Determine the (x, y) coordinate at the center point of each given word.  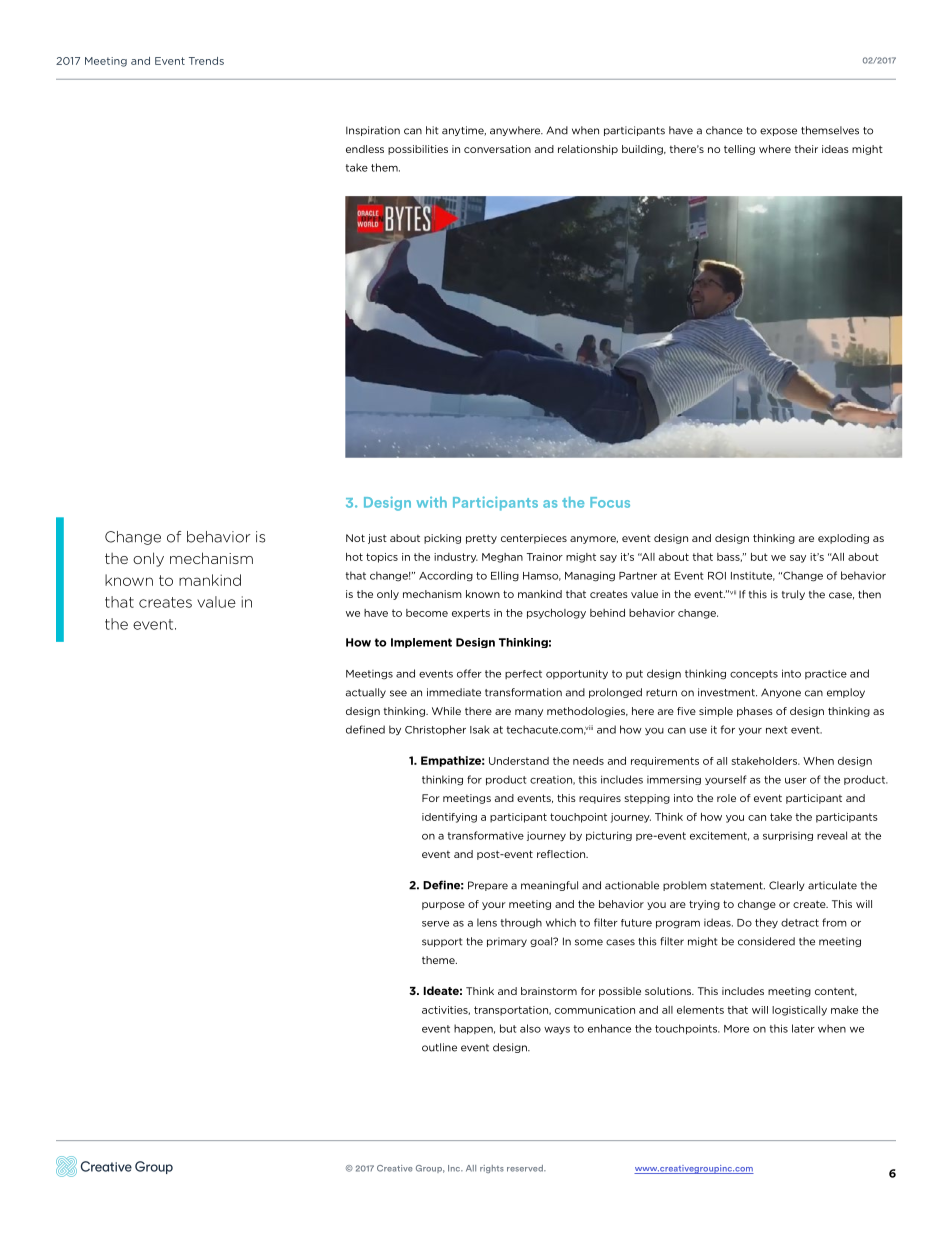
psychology (556, 614)
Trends (206, 61)
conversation (497, 149)
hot (354, 557)
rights (492, 1169)
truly (793, 595)
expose (778, 132)
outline (439, 1047)
